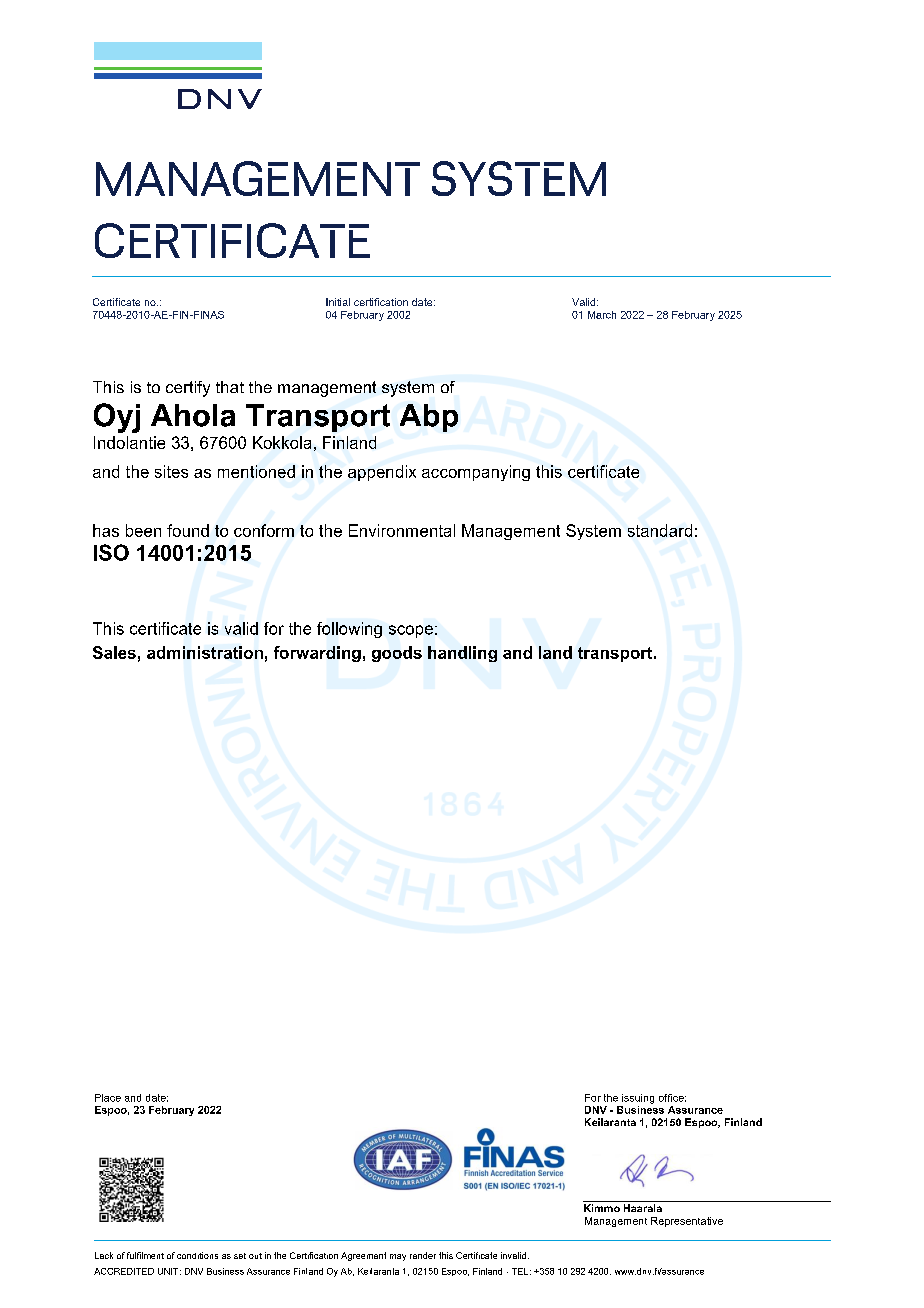 The image size is (924, 1308). I want to click on issuing, so click(638, 1099).
